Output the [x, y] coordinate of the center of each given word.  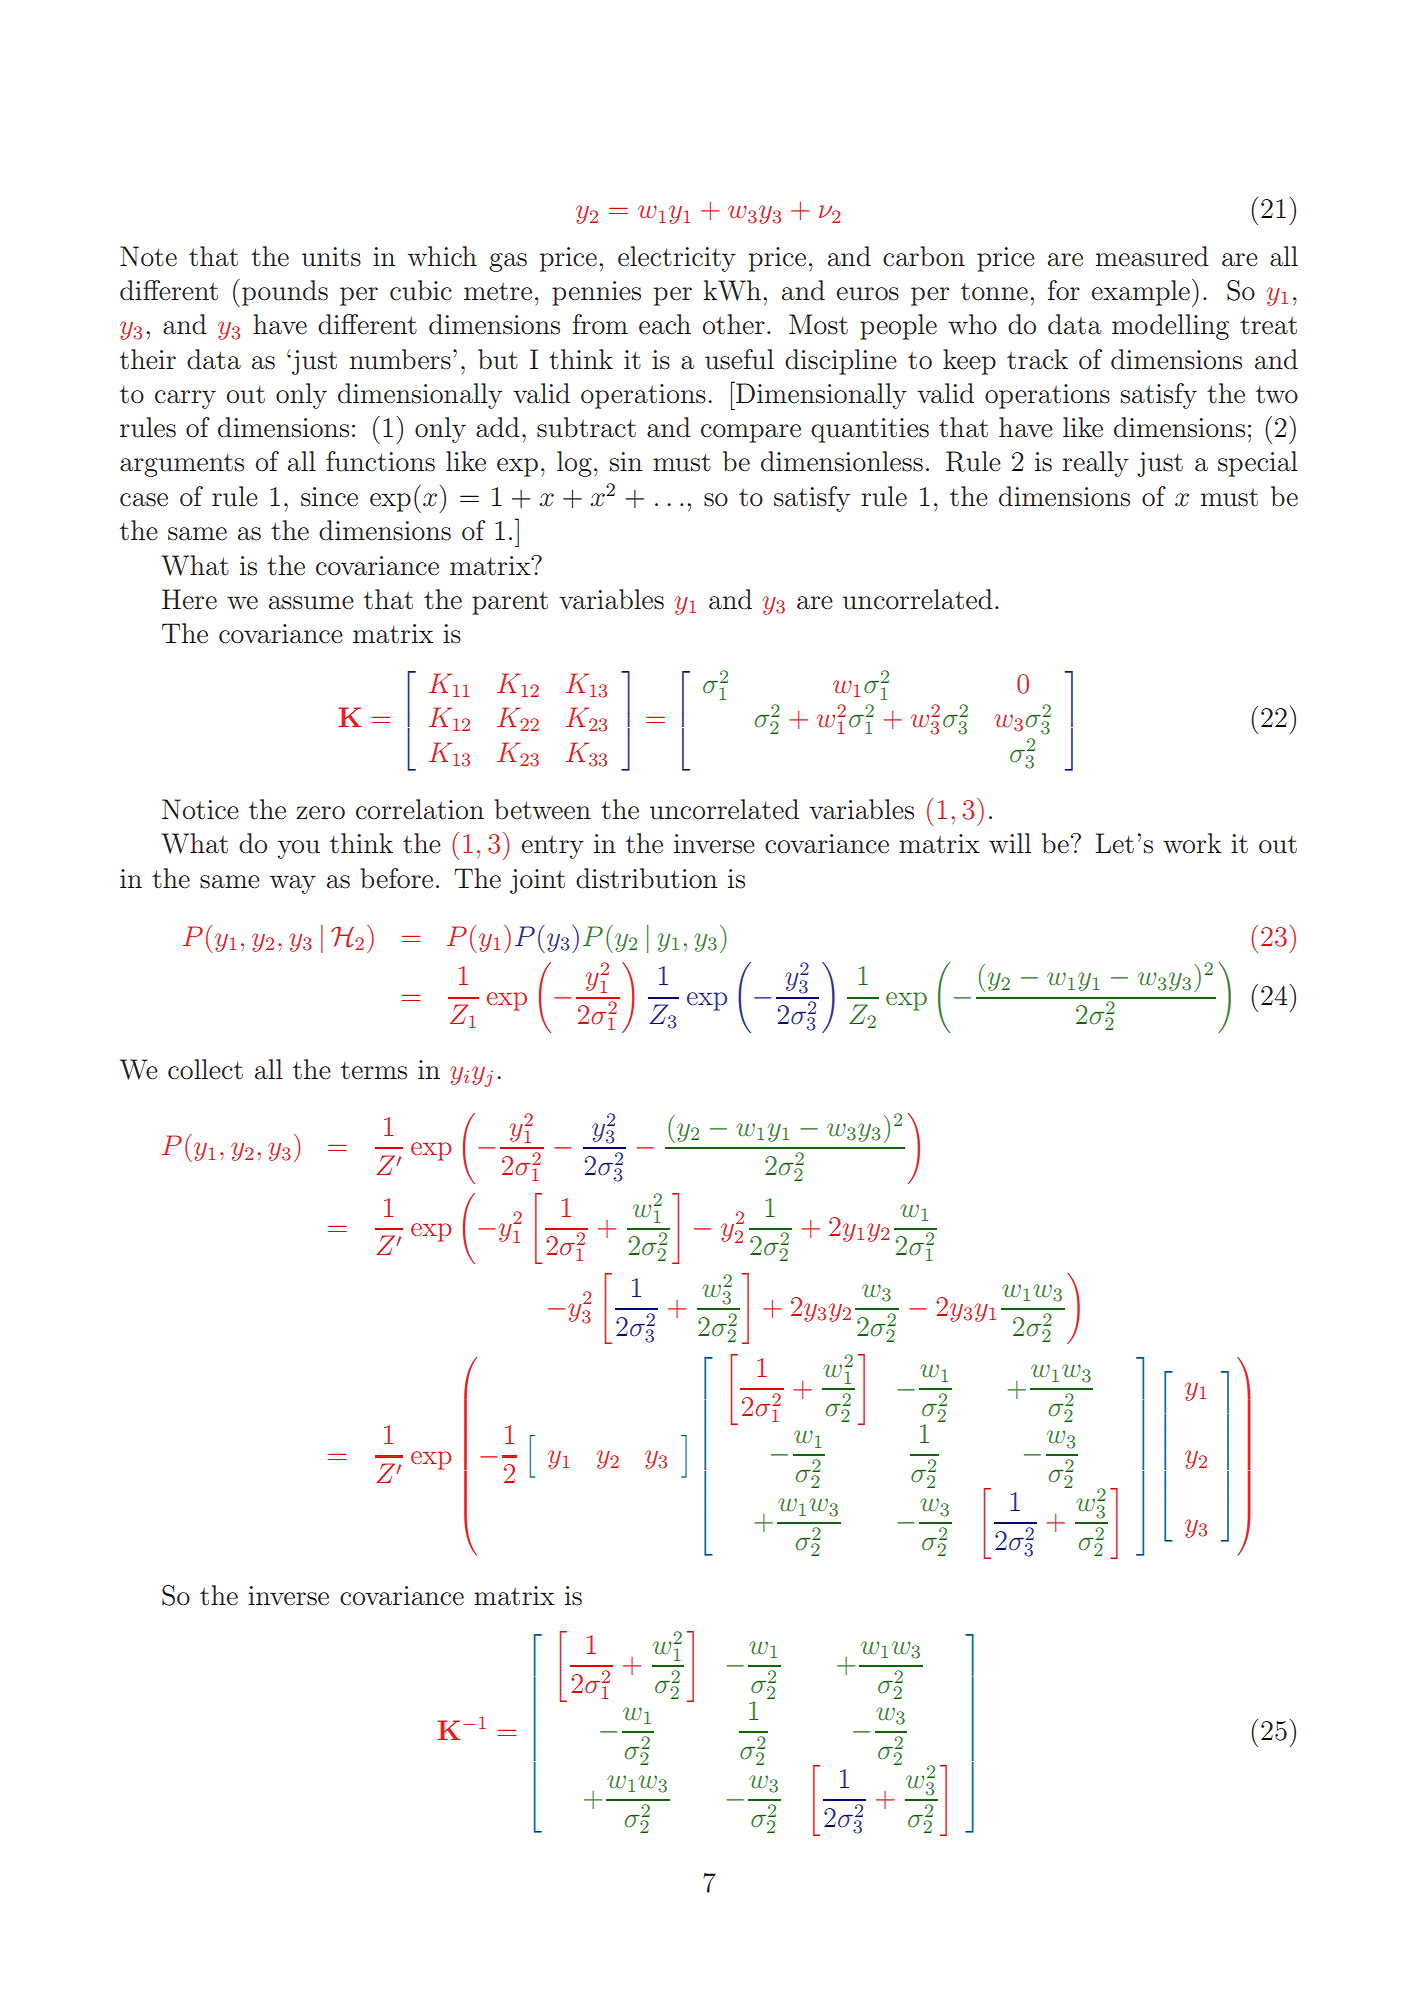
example [1140, 293]
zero [320, 813]
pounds [285, 293]
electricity [677, 259]
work [1192, 843]
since [329, 497]
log [574, 464]
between [542, 809]
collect [205, 1069]
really [1095, 464]
